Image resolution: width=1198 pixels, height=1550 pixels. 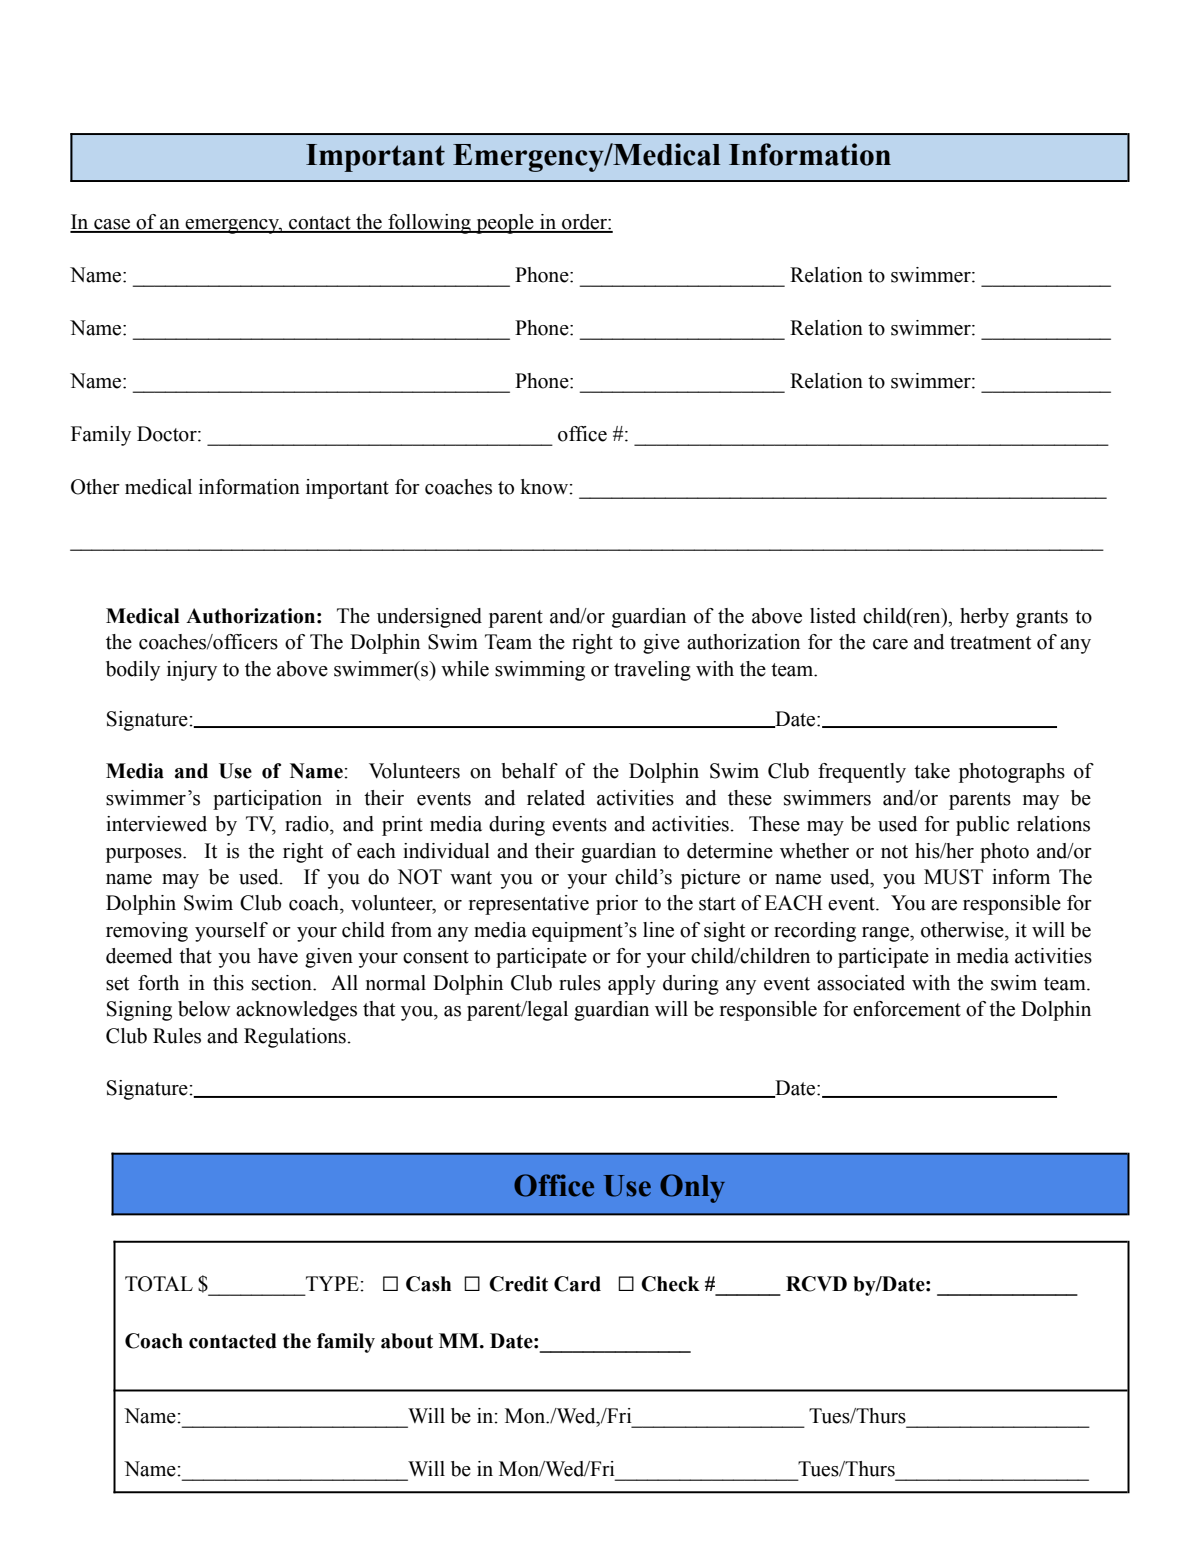 I want to click on Check, so click(x=670, y=1284).
